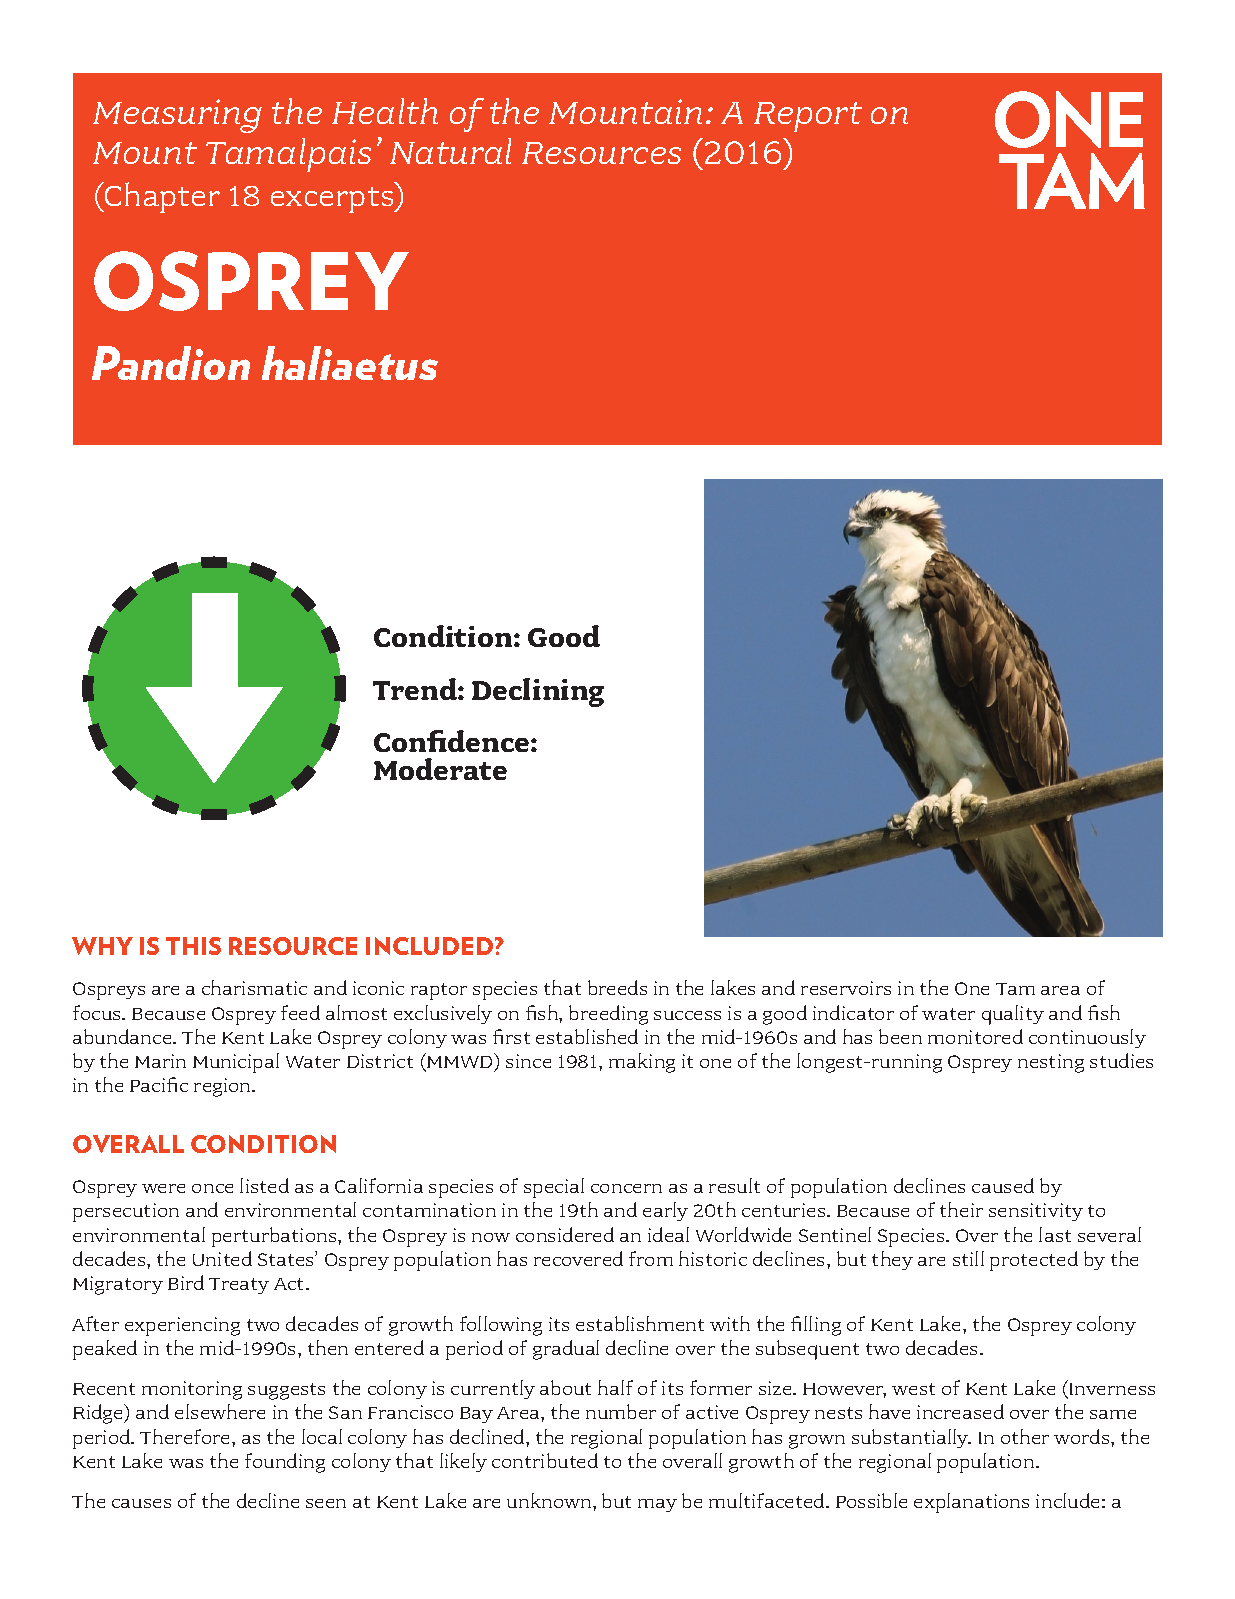 The width and height of the document is (1235, 1599). I want to click on contributed, so click(545, 1460).
